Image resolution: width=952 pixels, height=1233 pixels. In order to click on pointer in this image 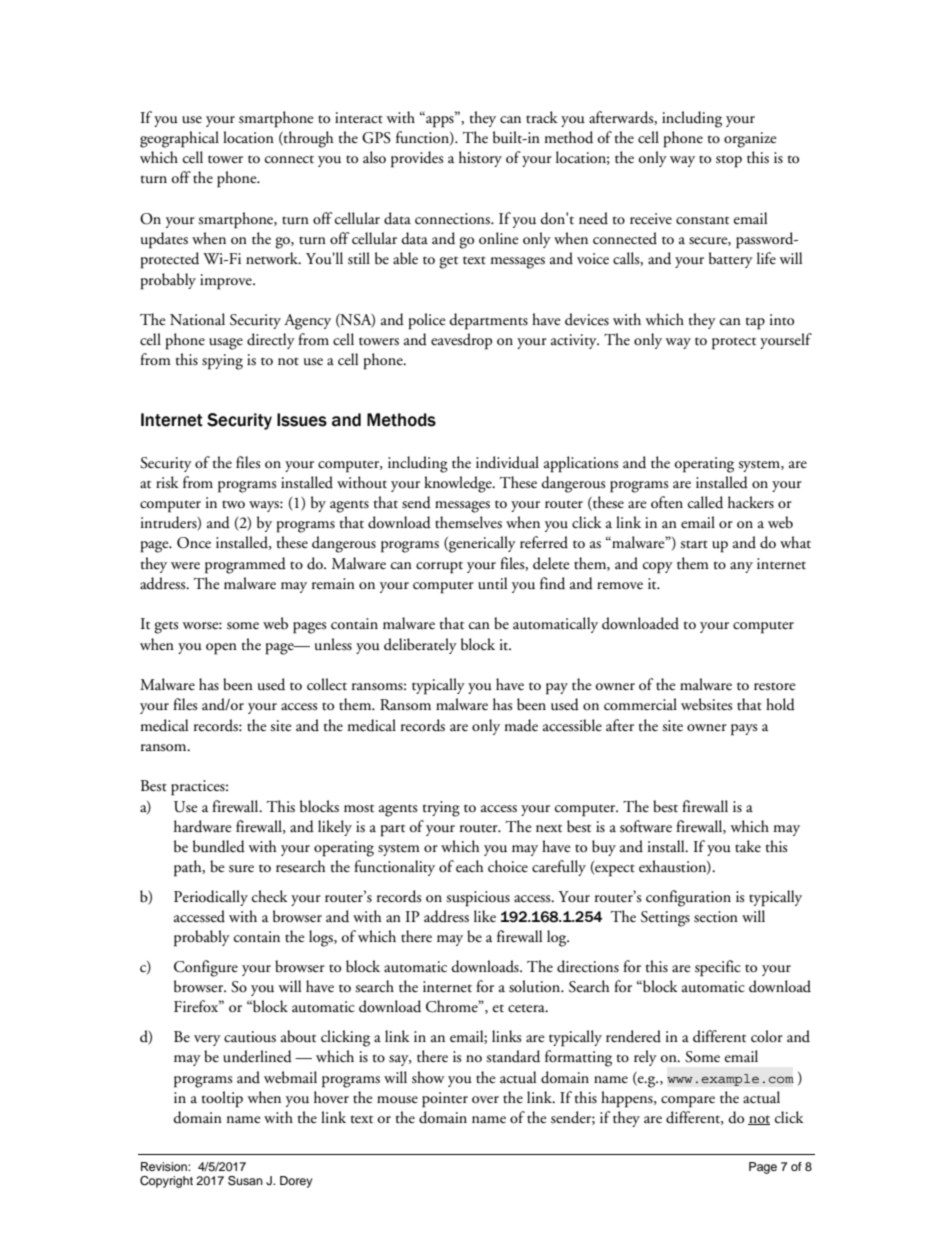, I will do `click(445, 1100)`.
